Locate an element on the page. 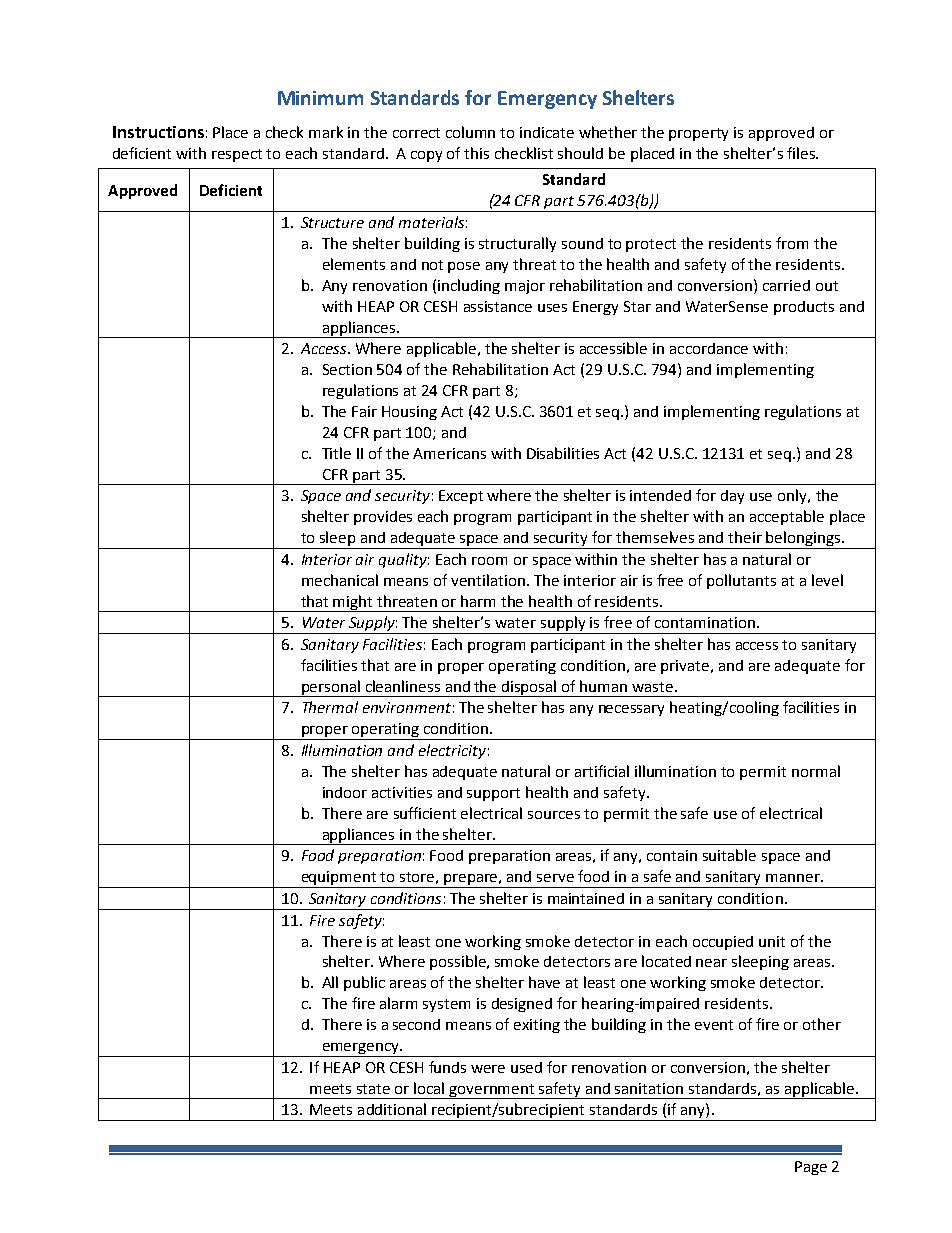  support is located at coordinates (493, 794).
